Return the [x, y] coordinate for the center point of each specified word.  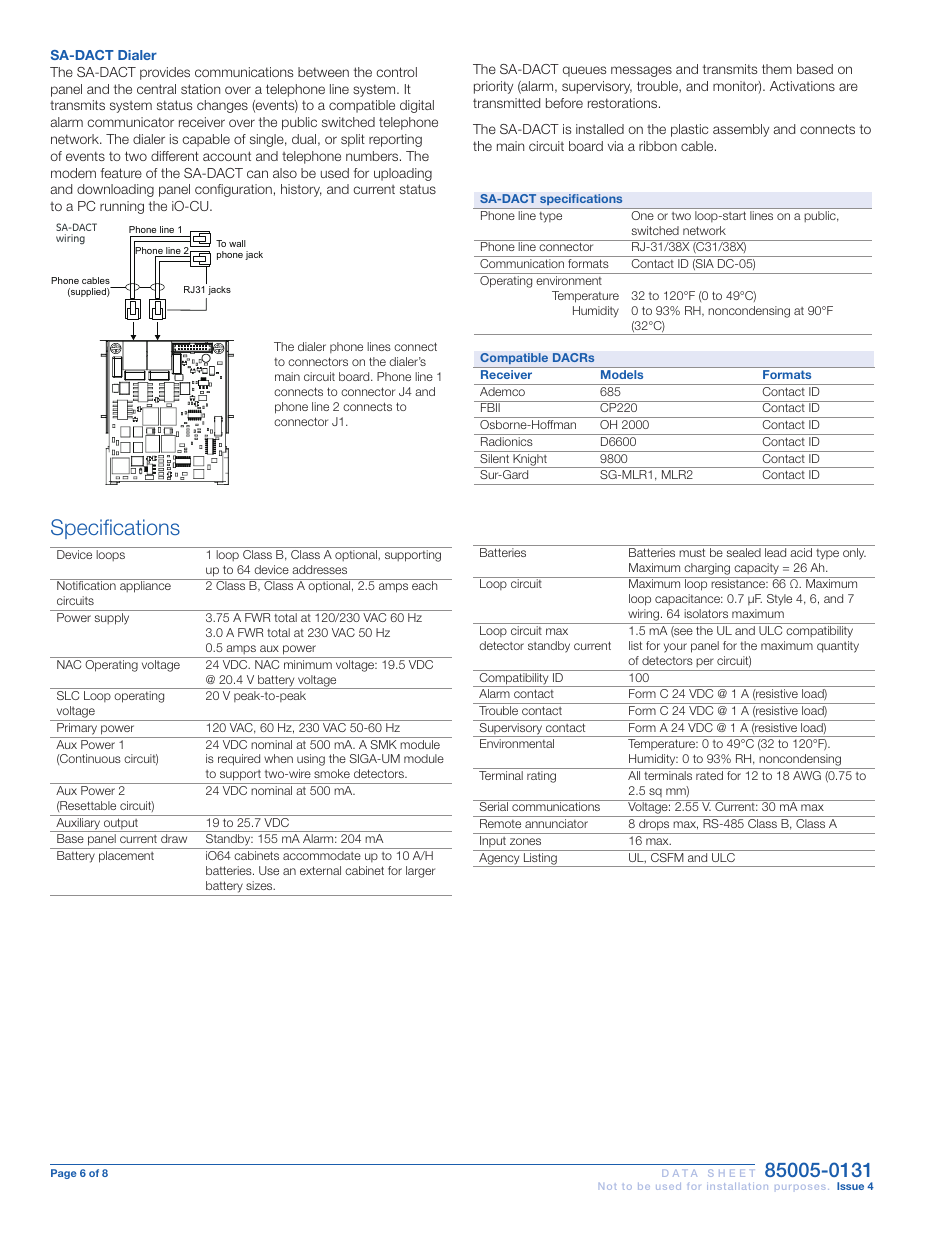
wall [237, 243]
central [156, 89]
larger [420, 872]
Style [779, 600]
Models [622, 374]
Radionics [507, 441]
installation [737, 1186]
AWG [807, 775]
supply [111, 619]
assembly [741, 130]
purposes [800, 1187]
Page [64, 1174]
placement [126, 857]
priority [493, 87]
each [424, 585]
